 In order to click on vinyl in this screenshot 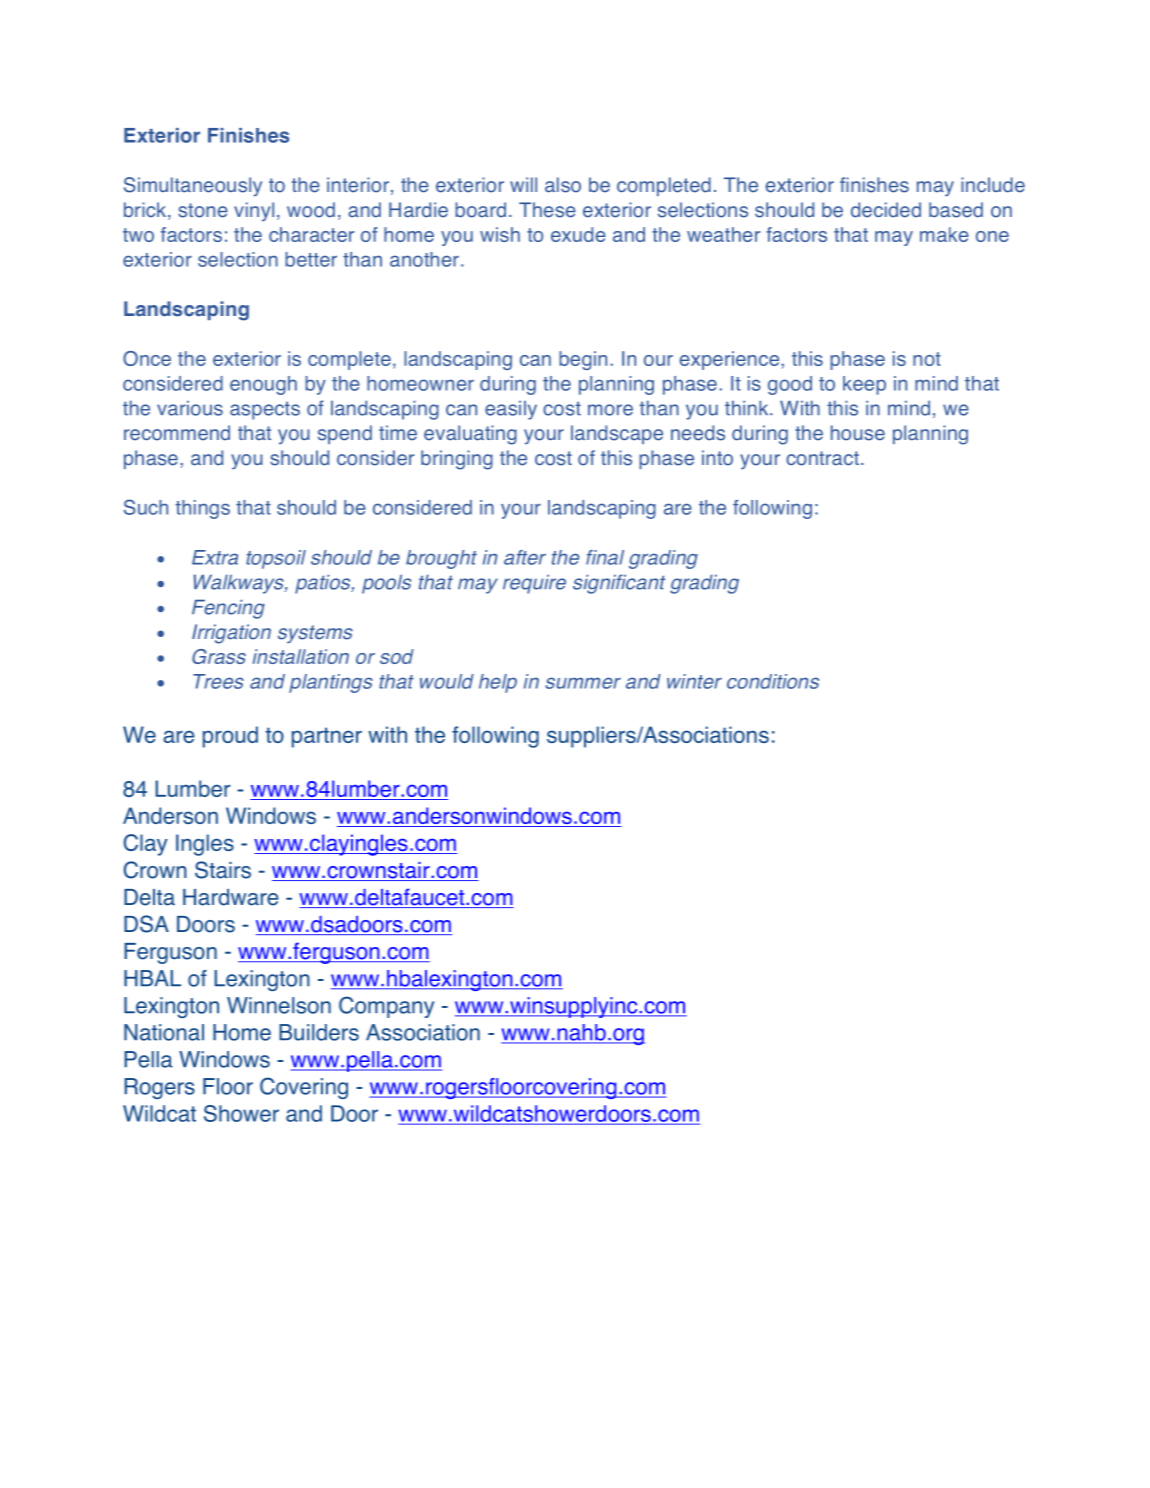, I will do `click(254, 212)`.
